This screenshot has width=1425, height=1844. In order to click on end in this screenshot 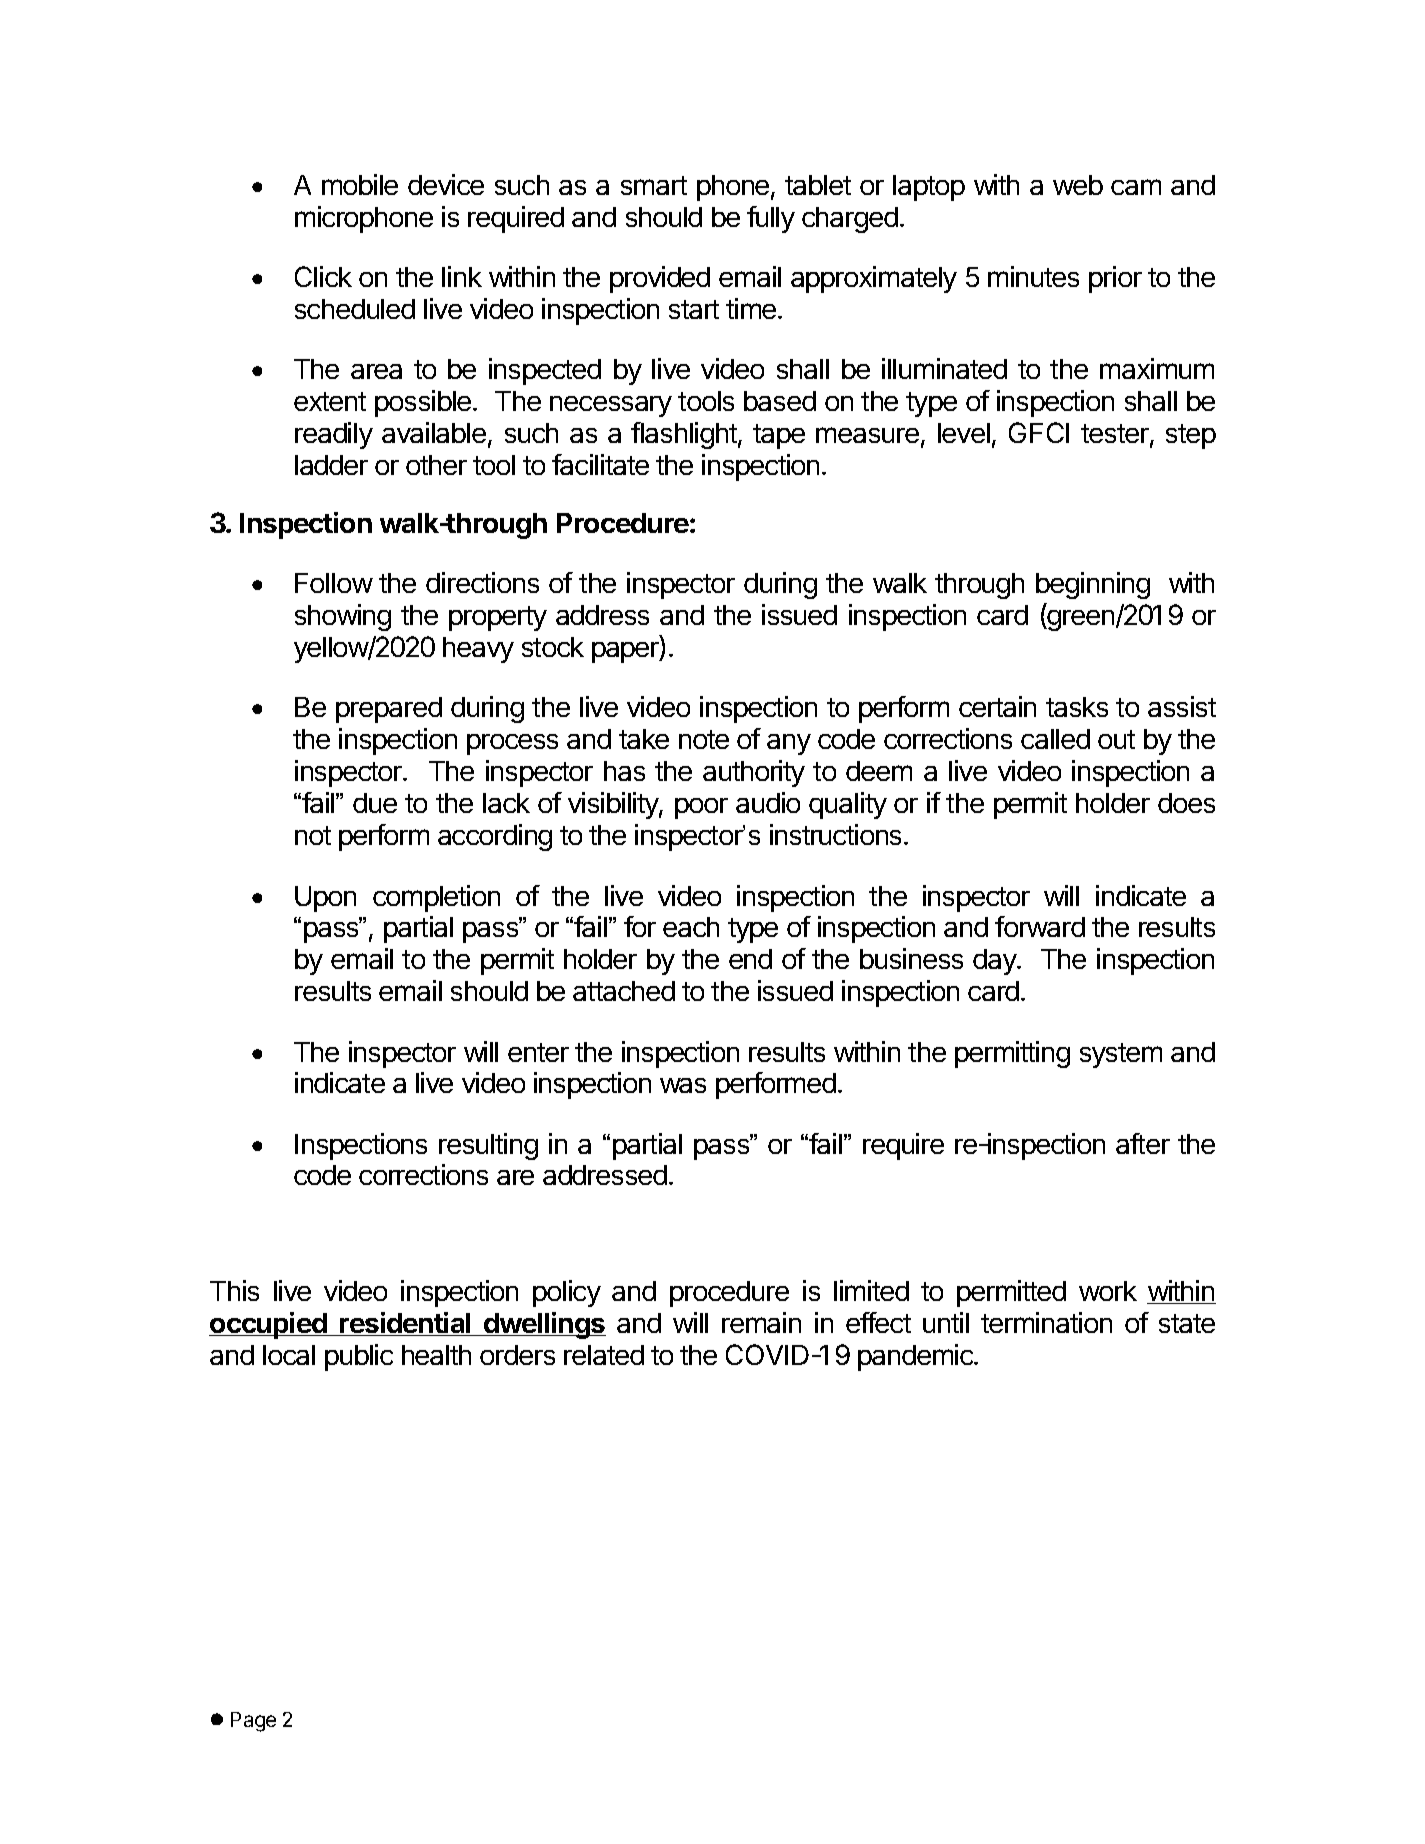, I will do `click(750, 959)`.
